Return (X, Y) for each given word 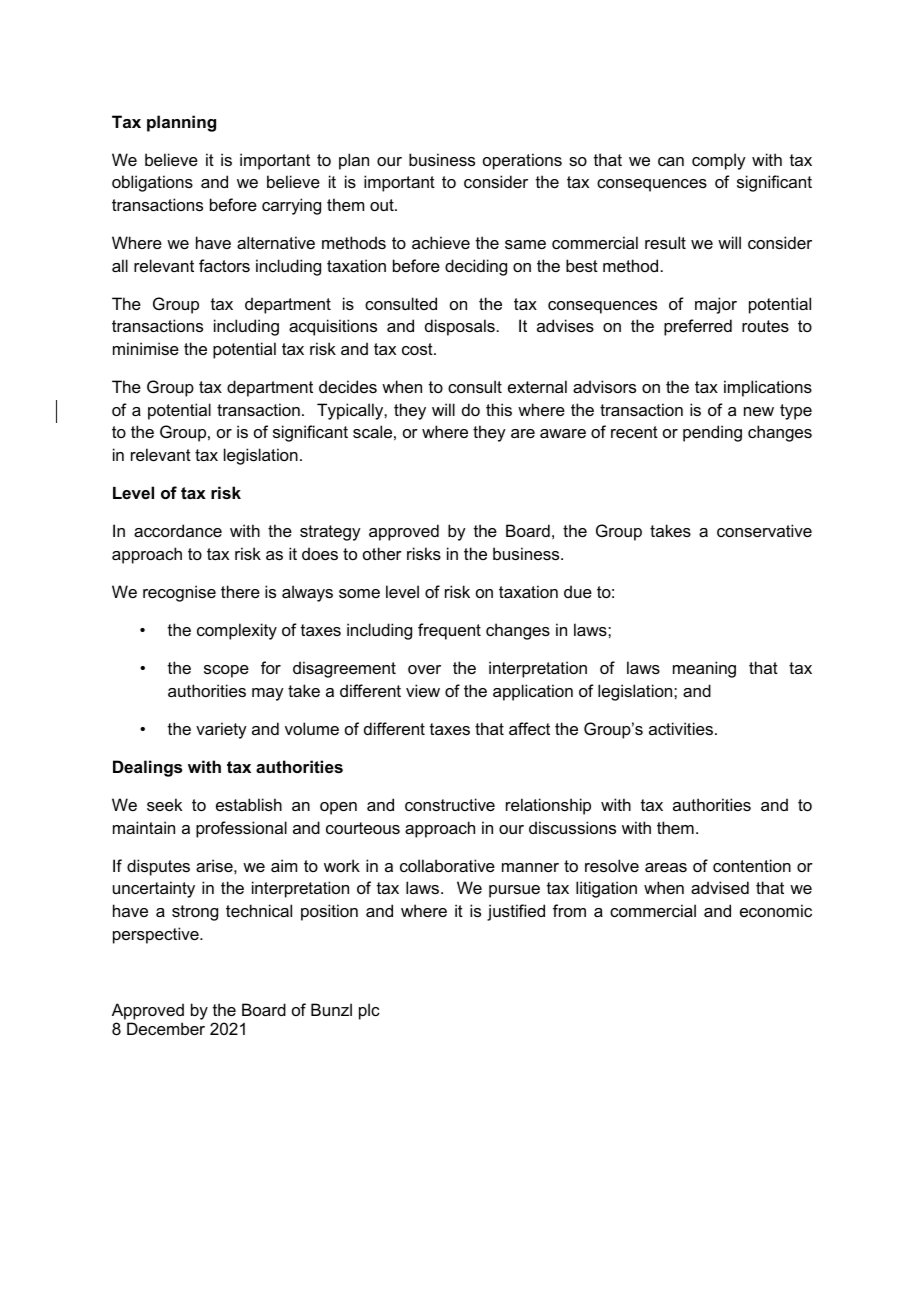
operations (522, 161)
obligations (152, 183)
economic (776, 910)
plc (369, 1011)
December (166, 1028)
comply (719, 161)
